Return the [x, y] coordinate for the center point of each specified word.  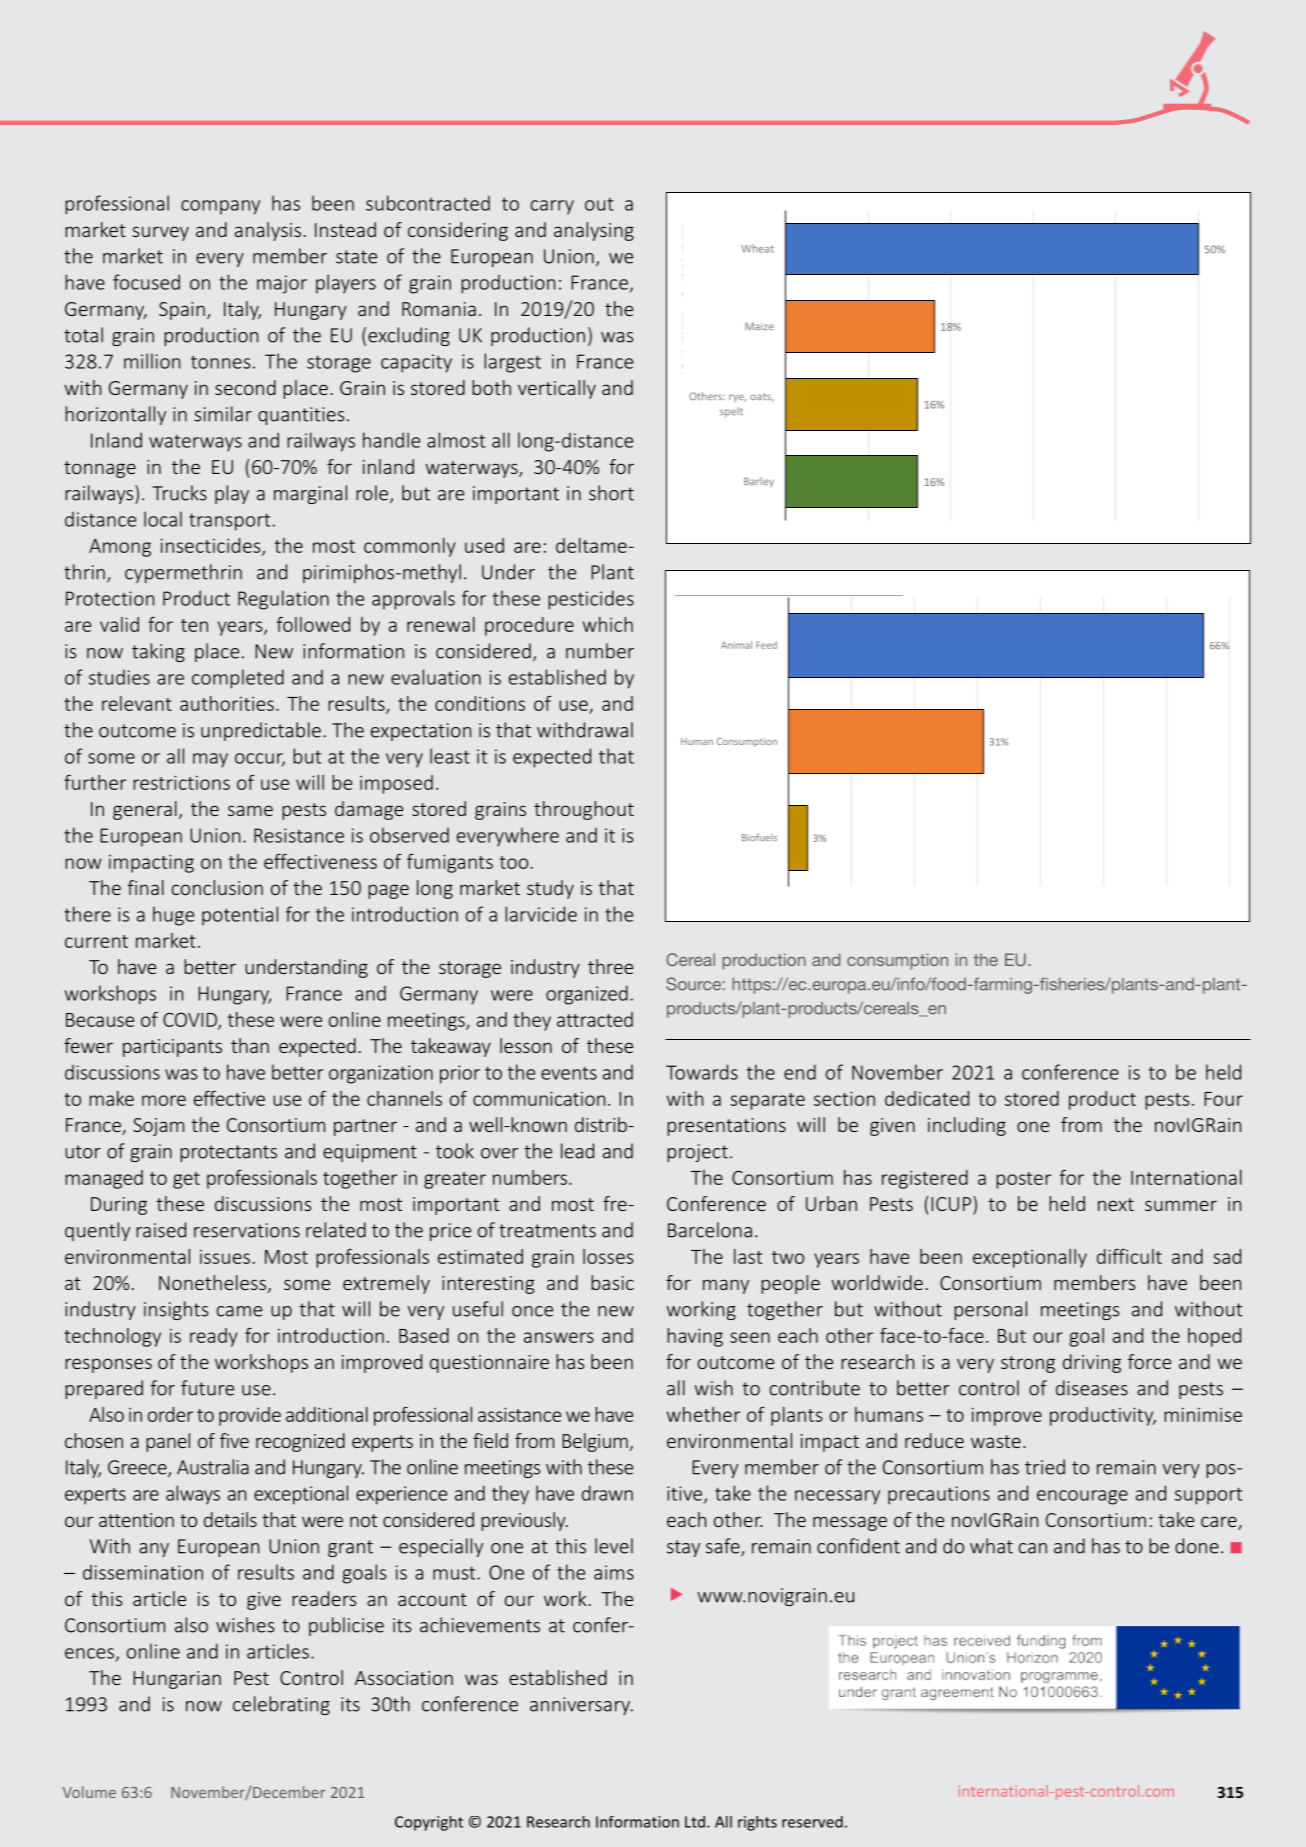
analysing [594, 231]
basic [612, 1282]
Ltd [695, 1822]
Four [1223, 1099]
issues [225, 1257]
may [210, 760]
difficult [1129, 1256]
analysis [268, 231]
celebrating [281, 1705]
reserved [812, 1822]
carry [552, 207]
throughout [584, 810]
